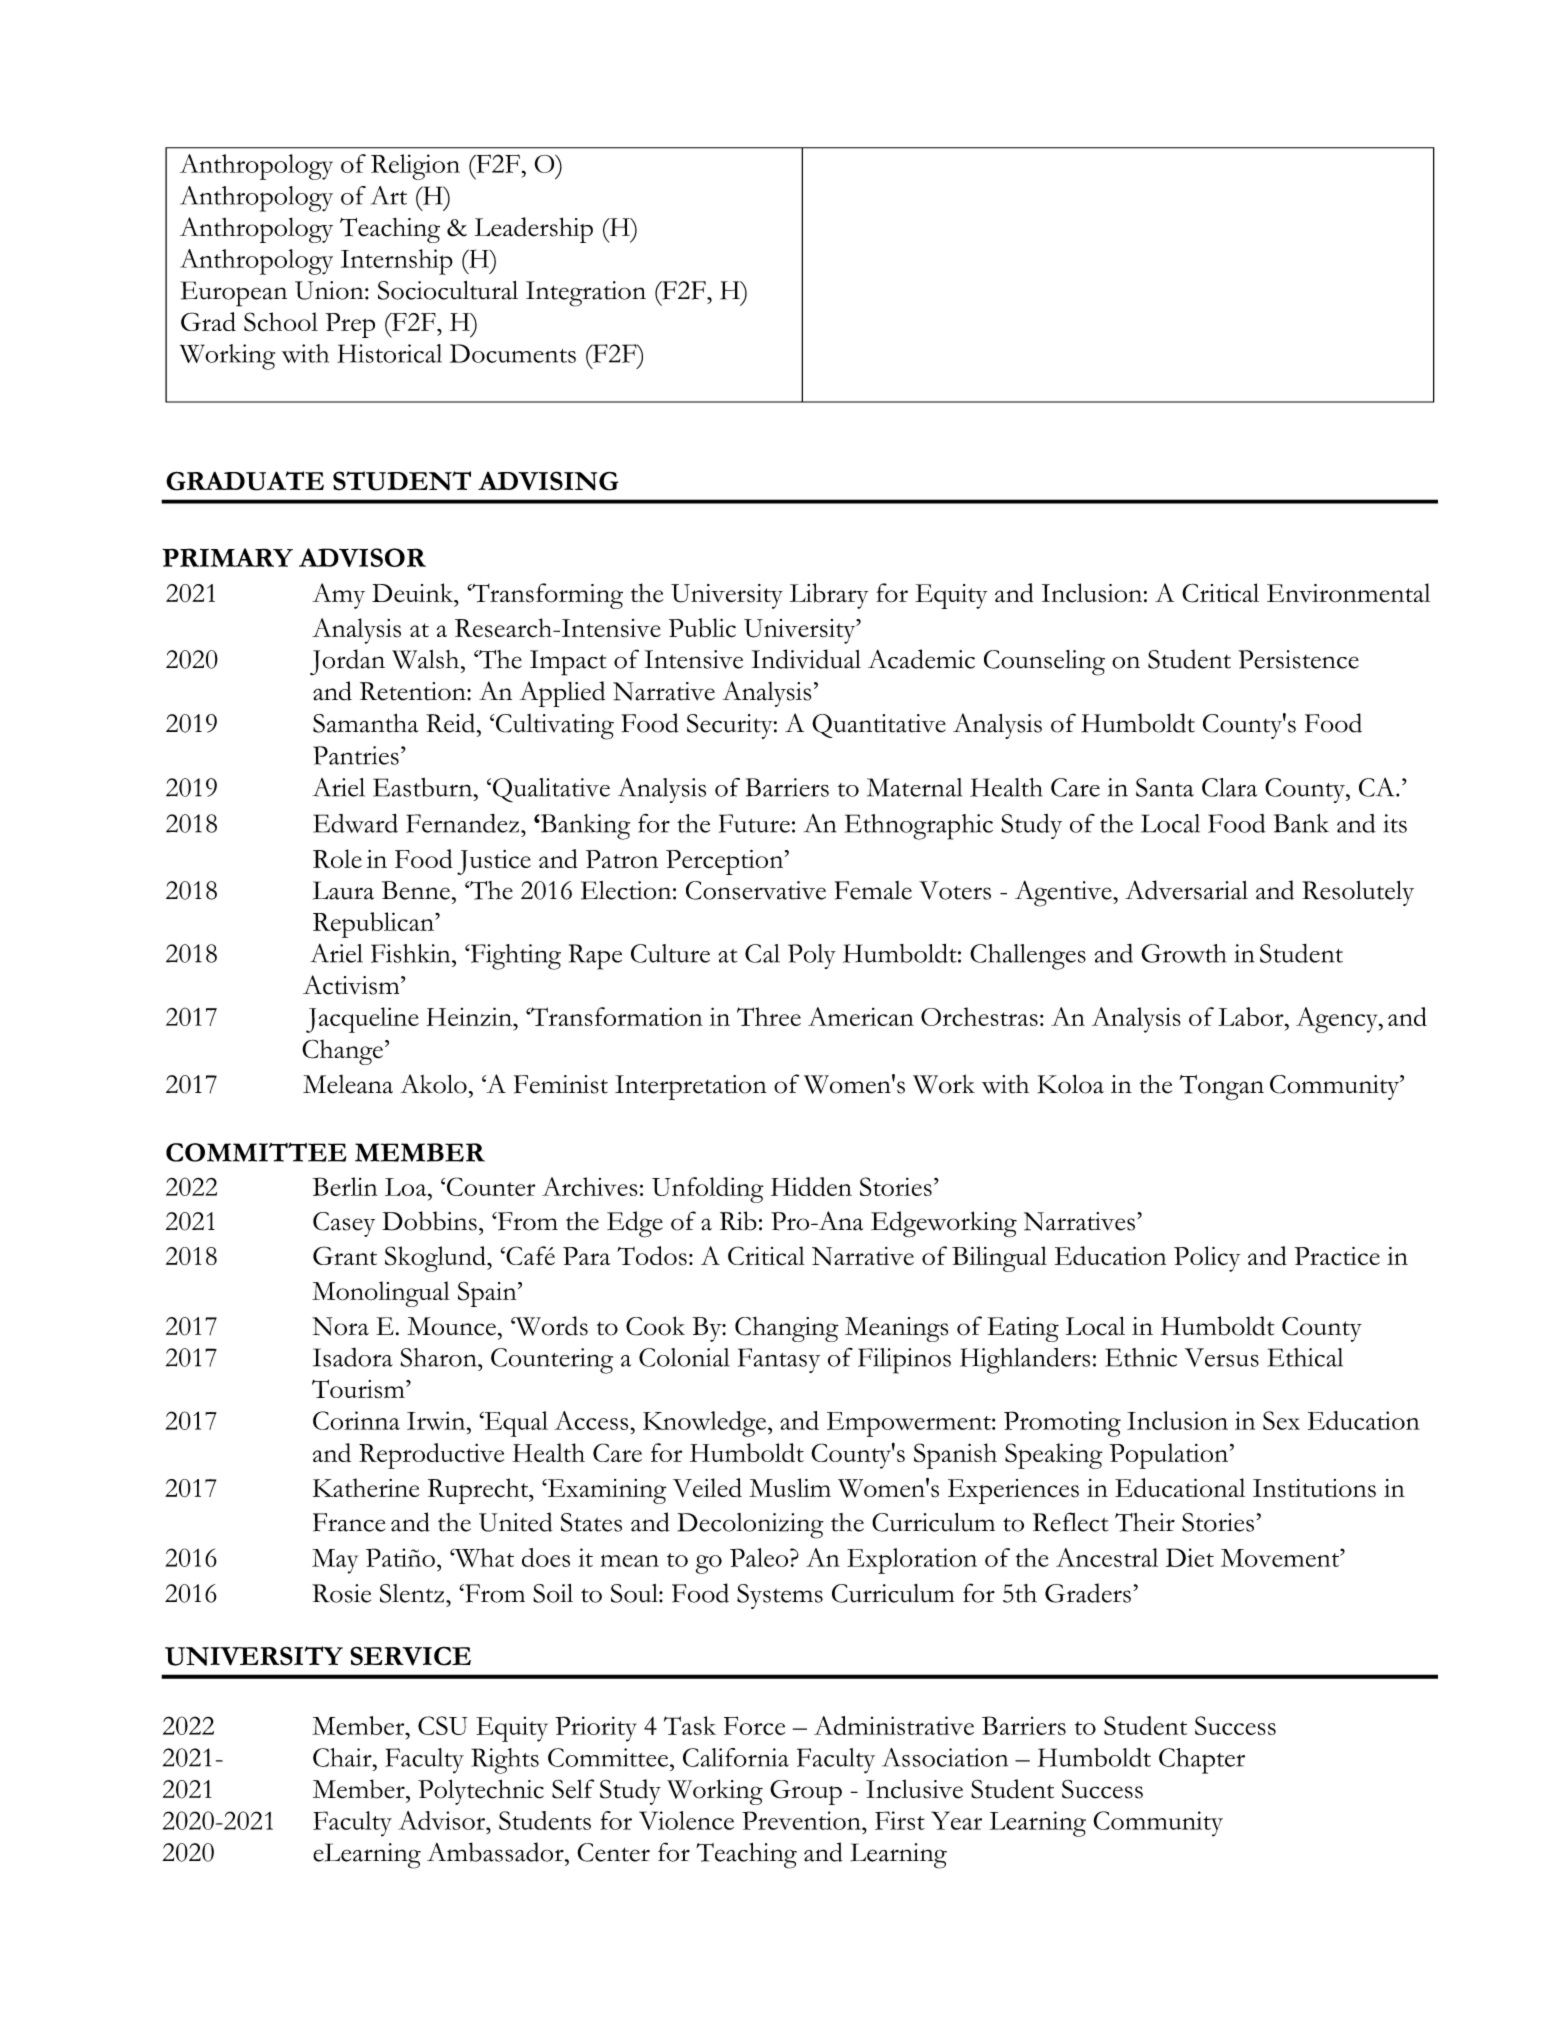 The image size is (1563, 2023). I want to click on Art, so click(389, 195).
